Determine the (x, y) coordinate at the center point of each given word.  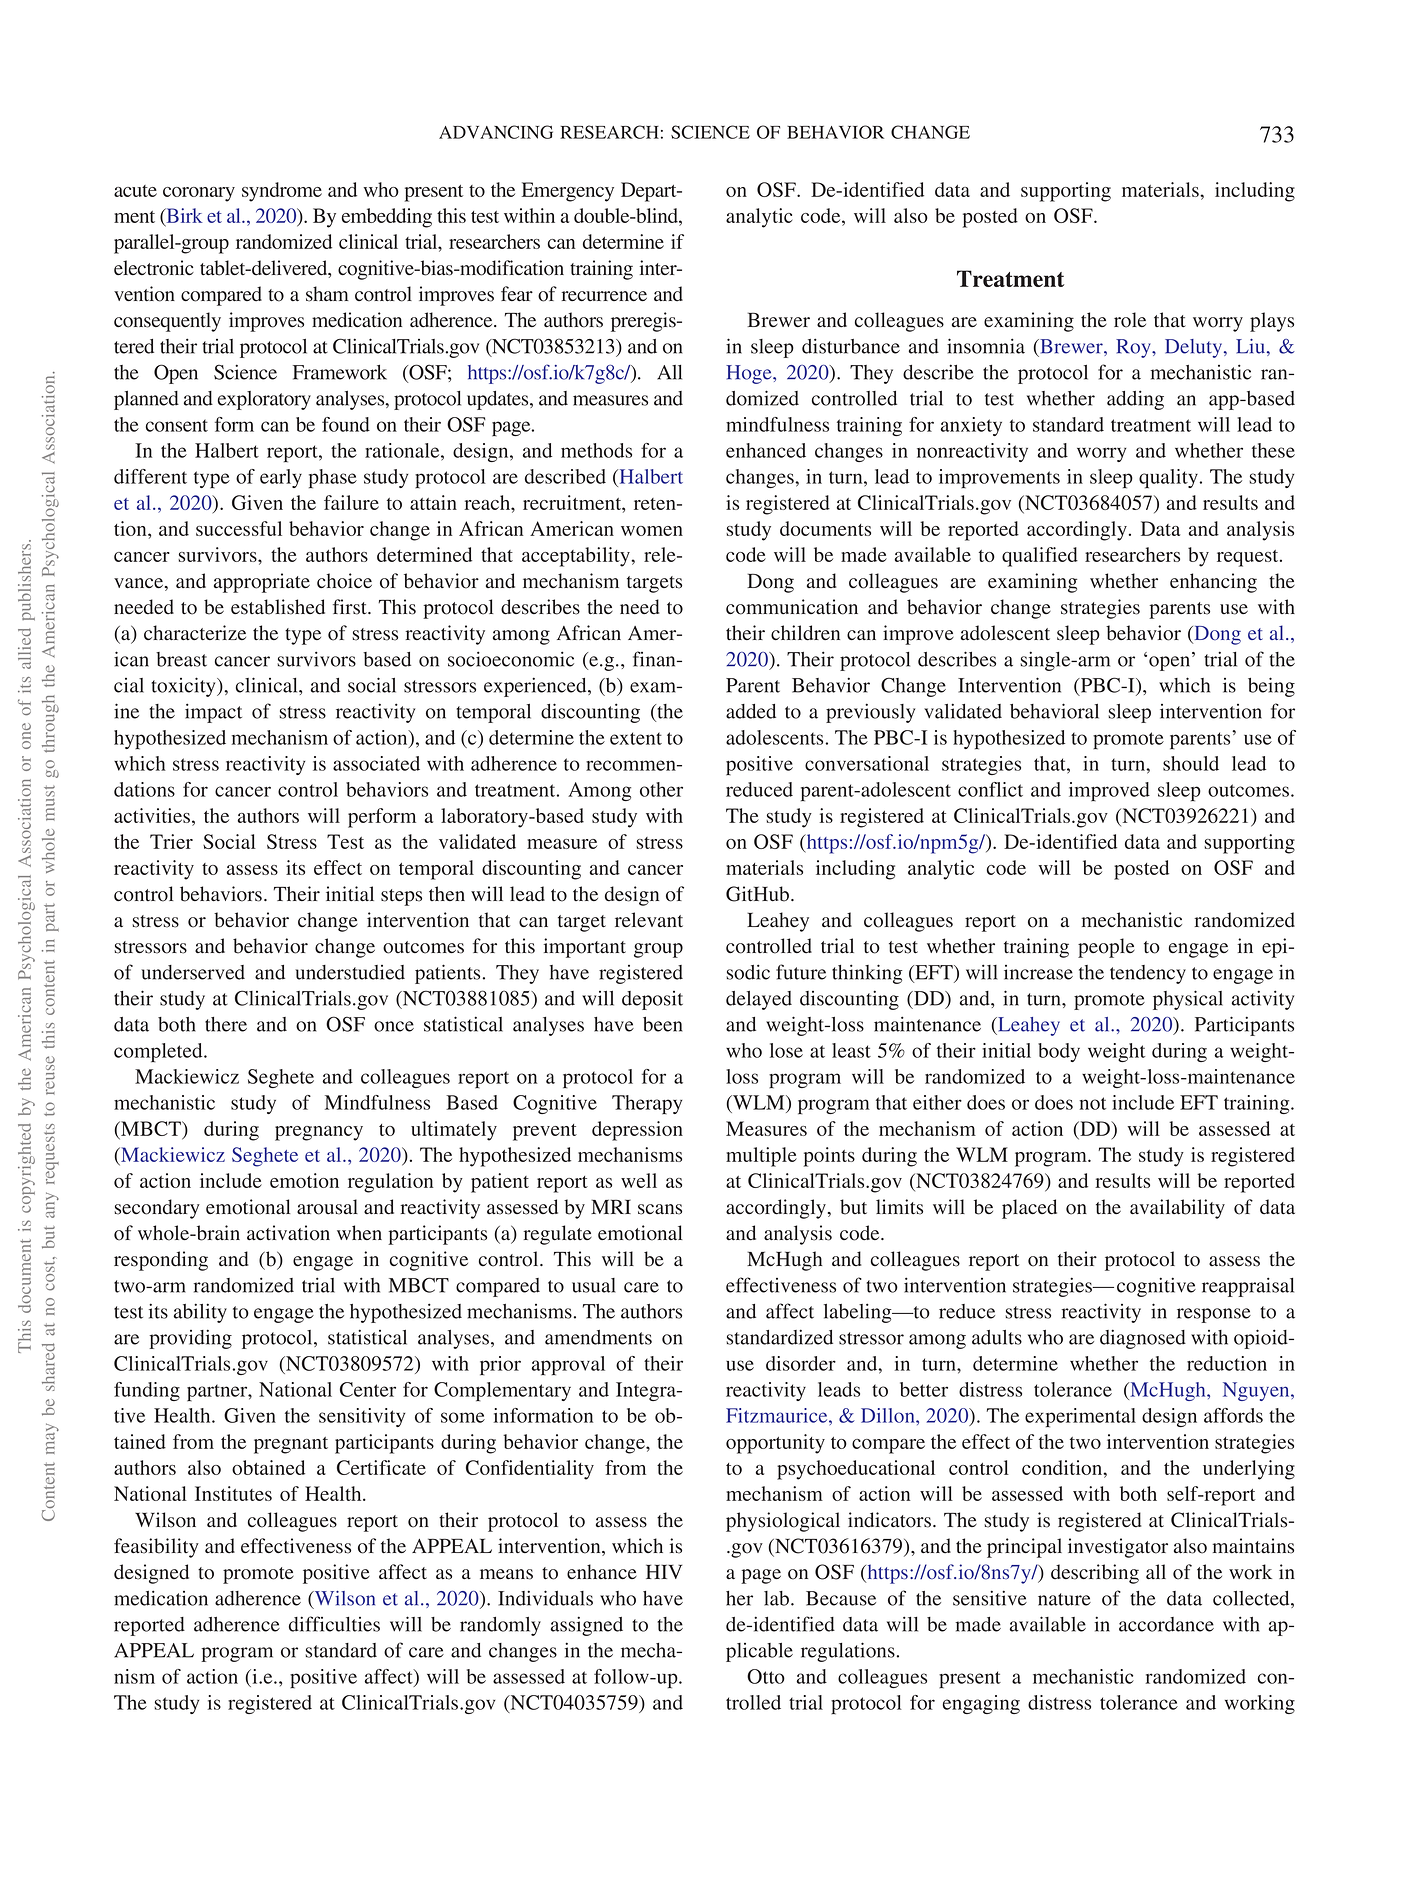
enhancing (1213, 583)
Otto (766, 1676)
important (585, 948)
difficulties (334, 1624)
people (1106, 948)
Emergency (568, 192)
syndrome (282, 192)
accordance (1166, 1624)
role (1130, 320)
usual (594, 1285)
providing (190, 1339)
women (652, 531)
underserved (193, 972)
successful (239, 528)
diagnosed (1143, 1339)
